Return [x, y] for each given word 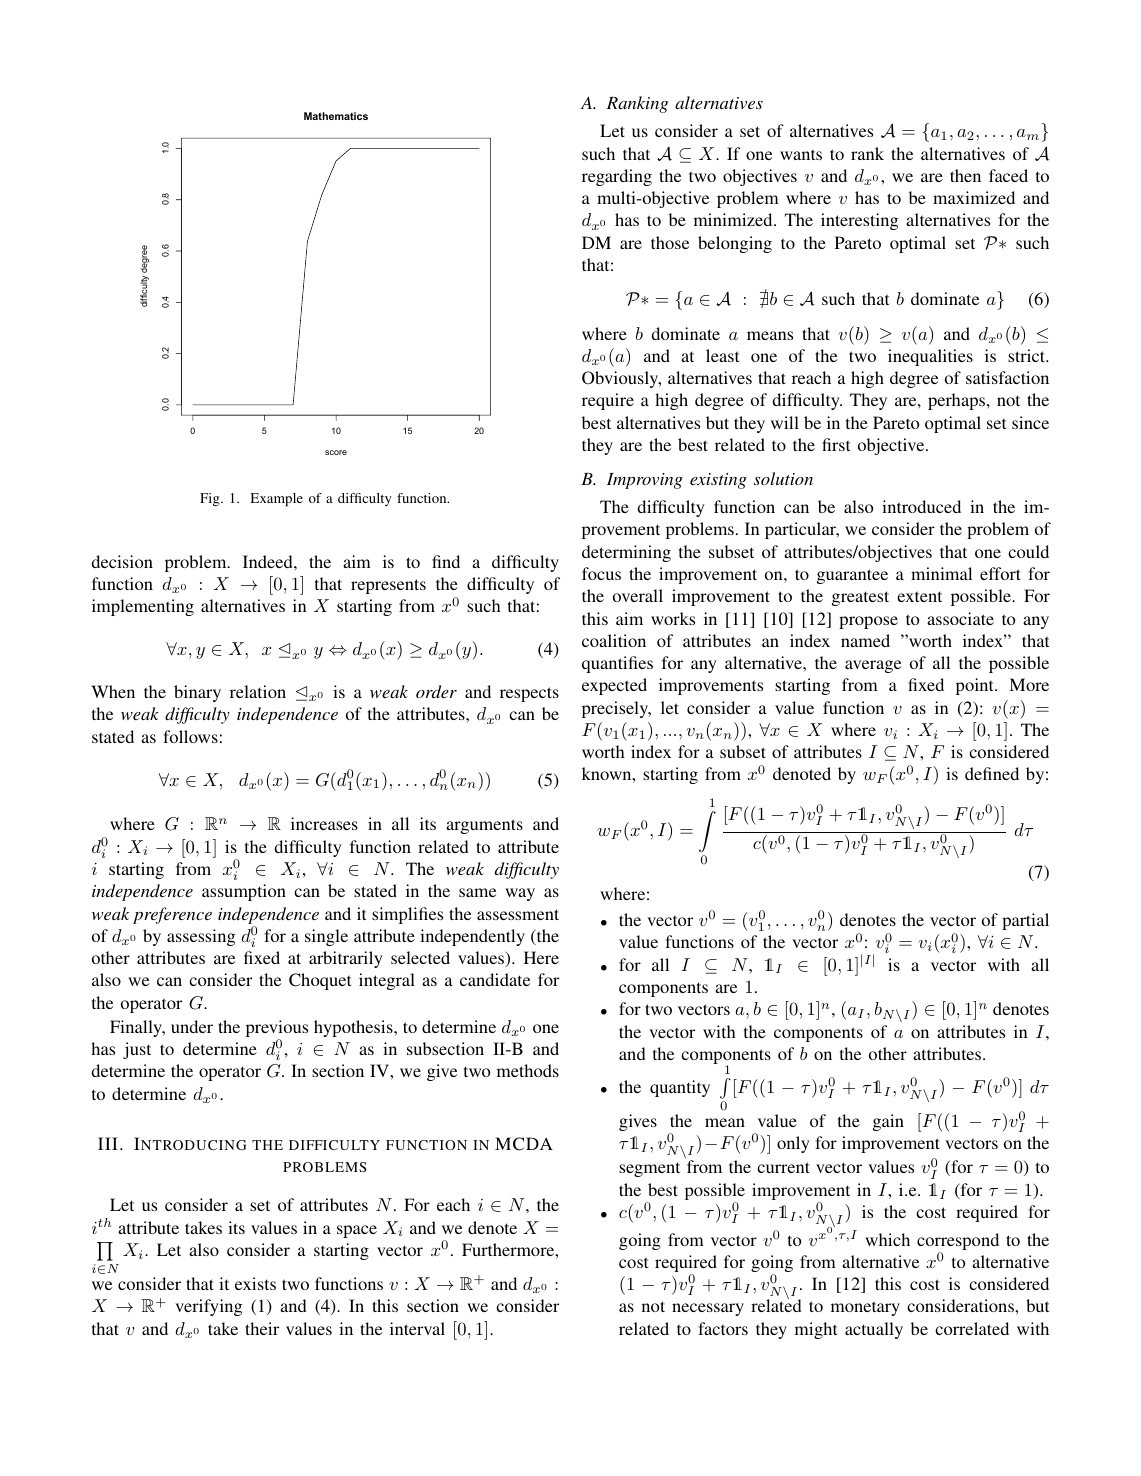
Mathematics [336, 116]
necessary [708, 1309]
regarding [617, 177]
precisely [616, 709]
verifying [208, 1307]
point [976, 686]
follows [190, 736]
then [965, 175]
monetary [865, 1308]
